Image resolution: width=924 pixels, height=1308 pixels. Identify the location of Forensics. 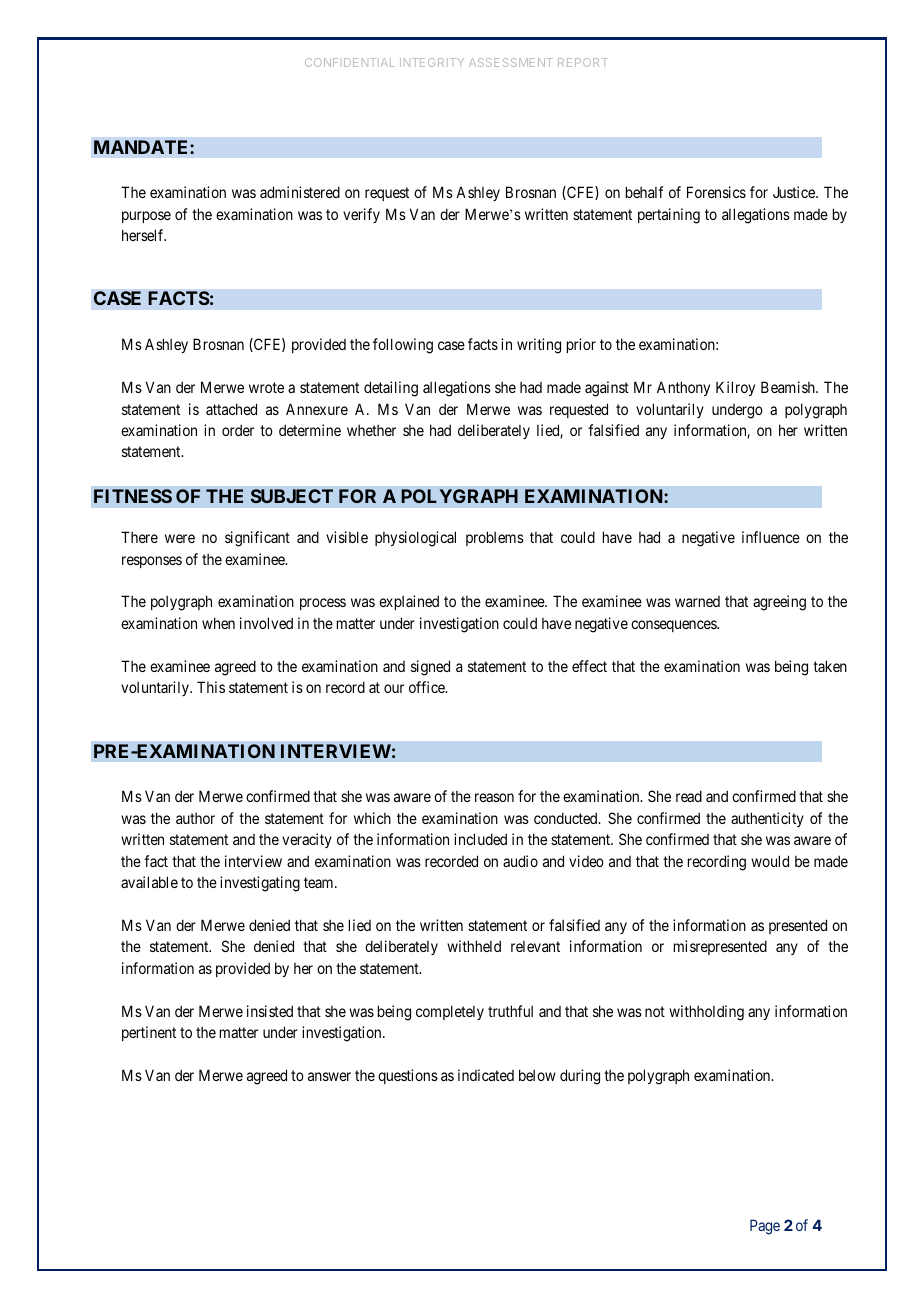
(716, 192).
